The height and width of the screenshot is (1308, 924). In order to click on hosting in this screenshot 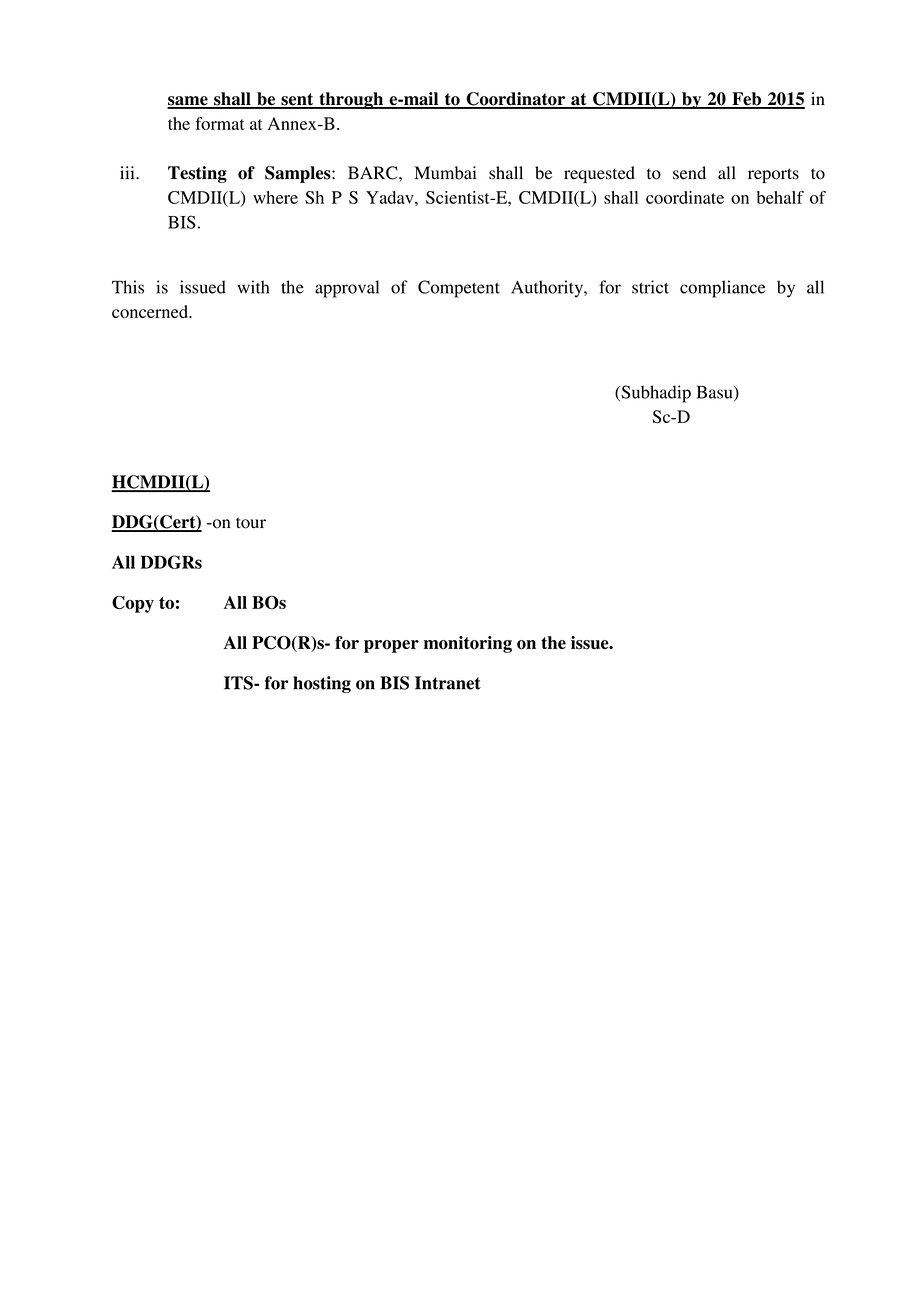, I will do `click(322, 684)`.
